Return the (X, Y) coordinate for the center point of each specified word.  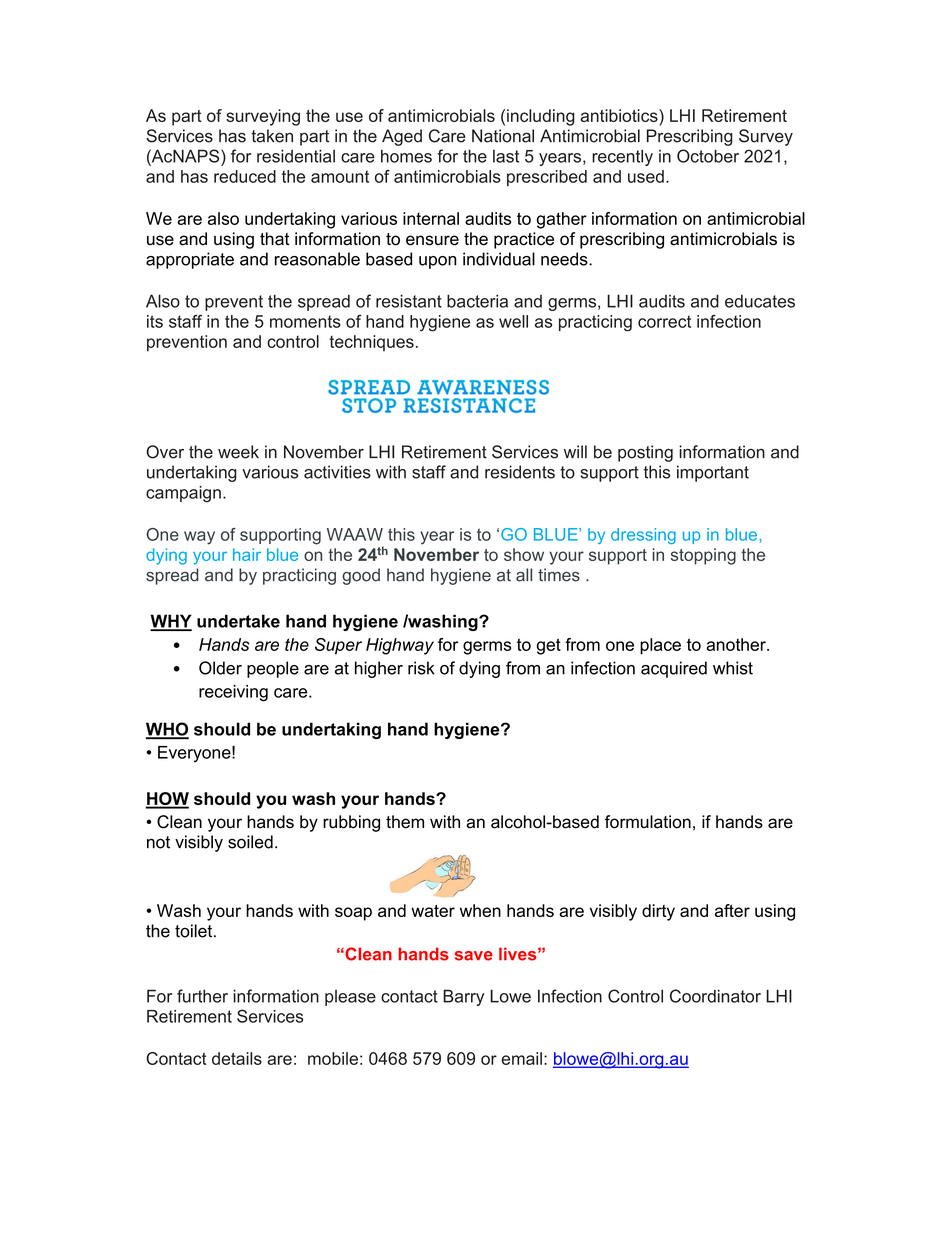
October (708, 156)
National (503, 136)
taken (272, 136)
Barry (463, 997)
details (237, 1058)
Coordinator (715, 996)
